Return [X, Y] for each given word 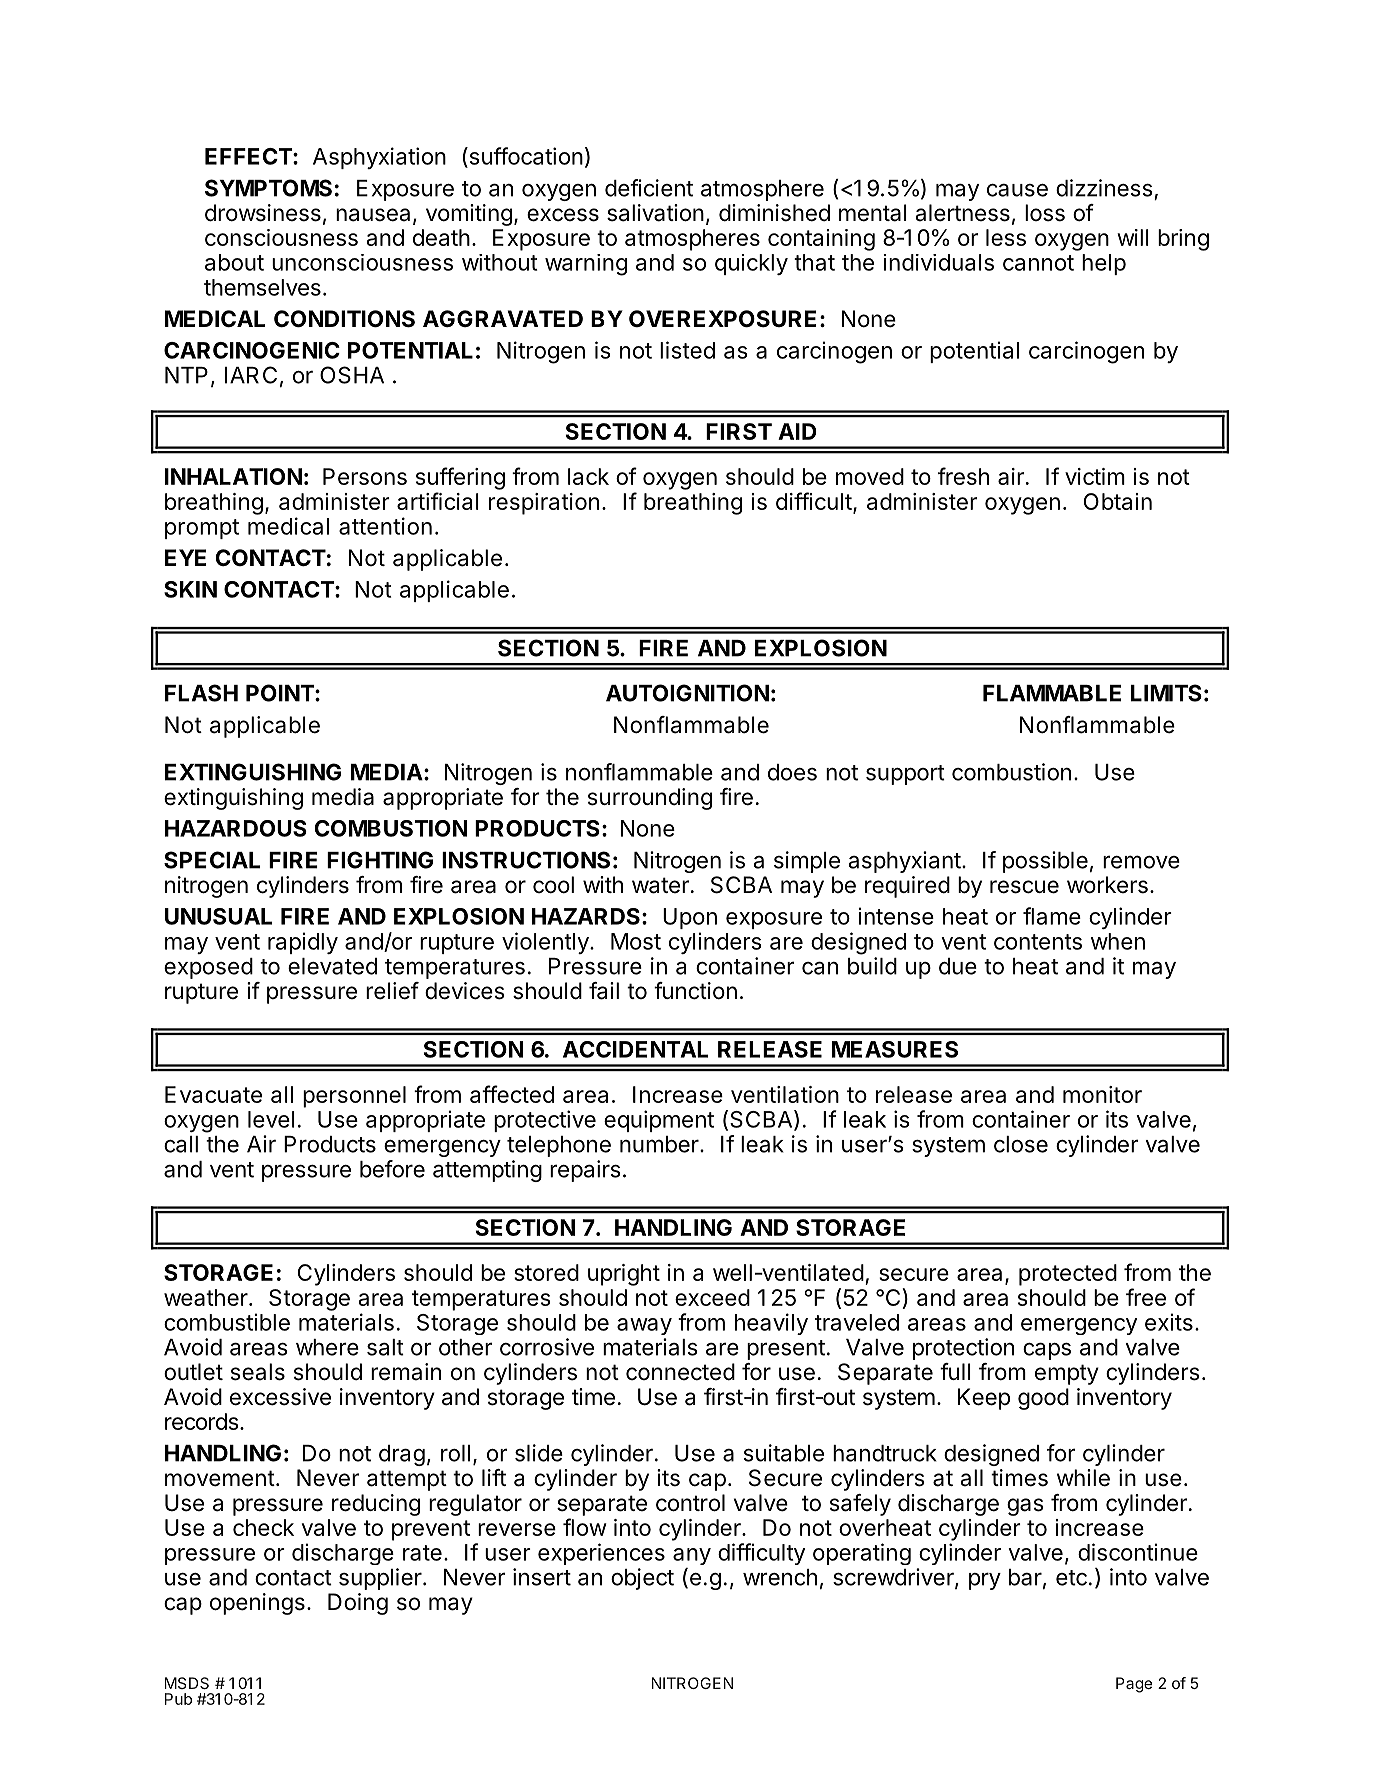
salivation [655, 213]
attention [385, 526]
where [327, 1347]
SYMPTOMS [268, 188]
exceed [712, 1297]
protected [1068, 1275]
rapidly [303, 943]
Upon [690, 918]
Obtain [1118, 501]
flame [1052, 916]
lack [588, 476]
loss [1045, 213]
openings [257, 1604]
